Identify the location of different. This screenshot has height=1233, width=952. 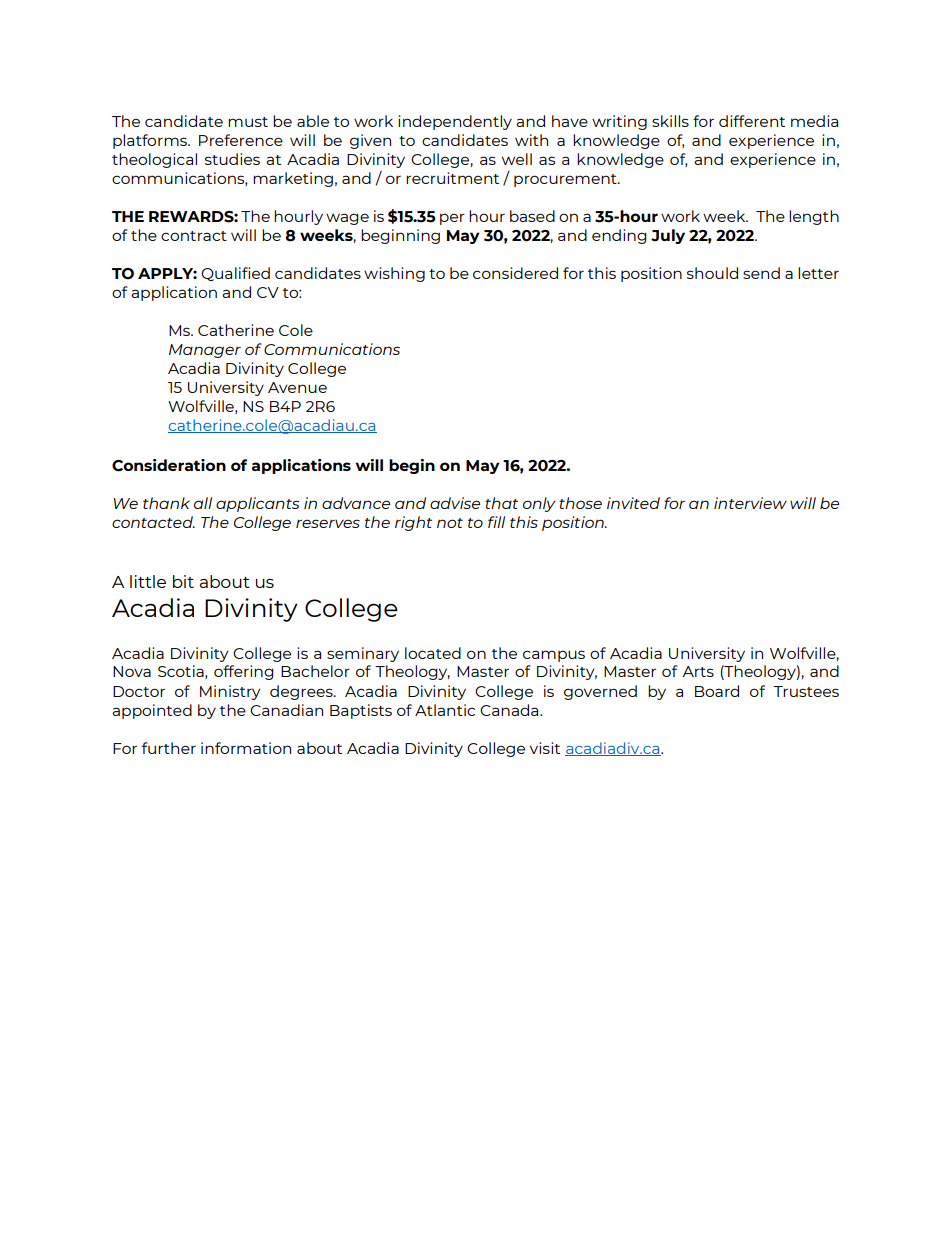
(752, 121).
